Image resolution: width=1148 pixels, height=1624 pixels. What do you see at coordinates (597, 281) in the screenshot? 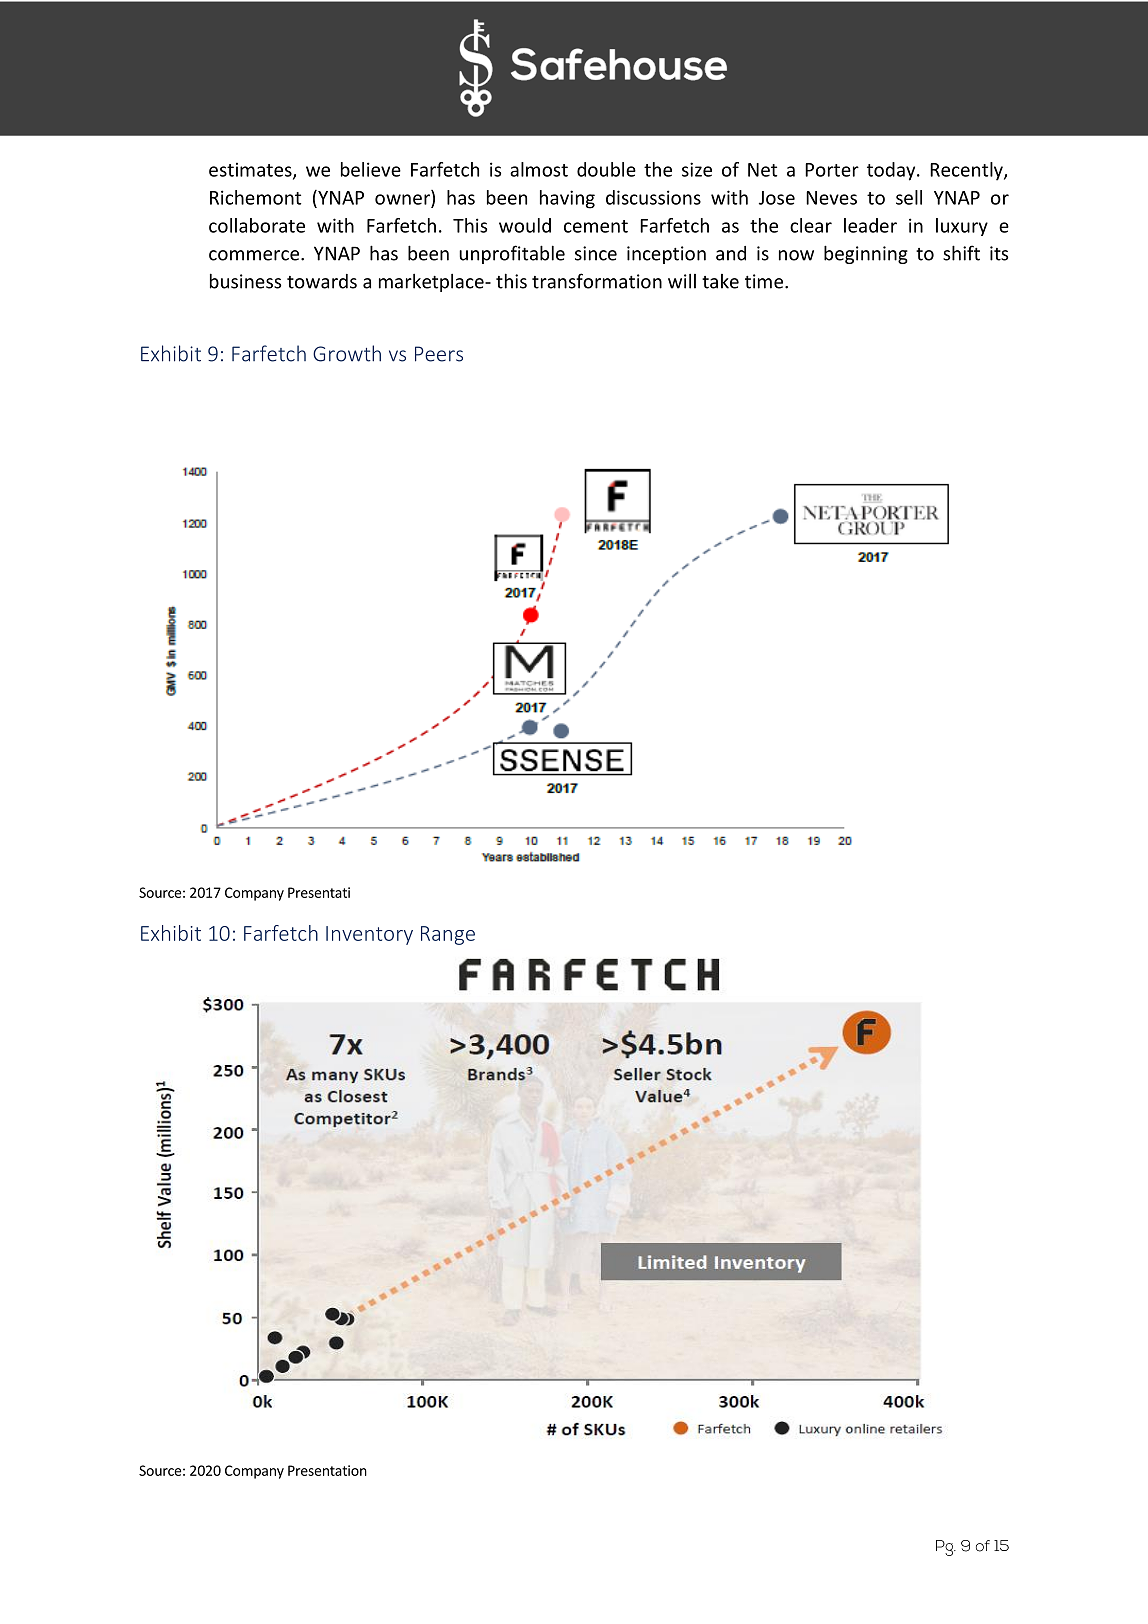
I see `transformation` at bounding box center [597, 281].
